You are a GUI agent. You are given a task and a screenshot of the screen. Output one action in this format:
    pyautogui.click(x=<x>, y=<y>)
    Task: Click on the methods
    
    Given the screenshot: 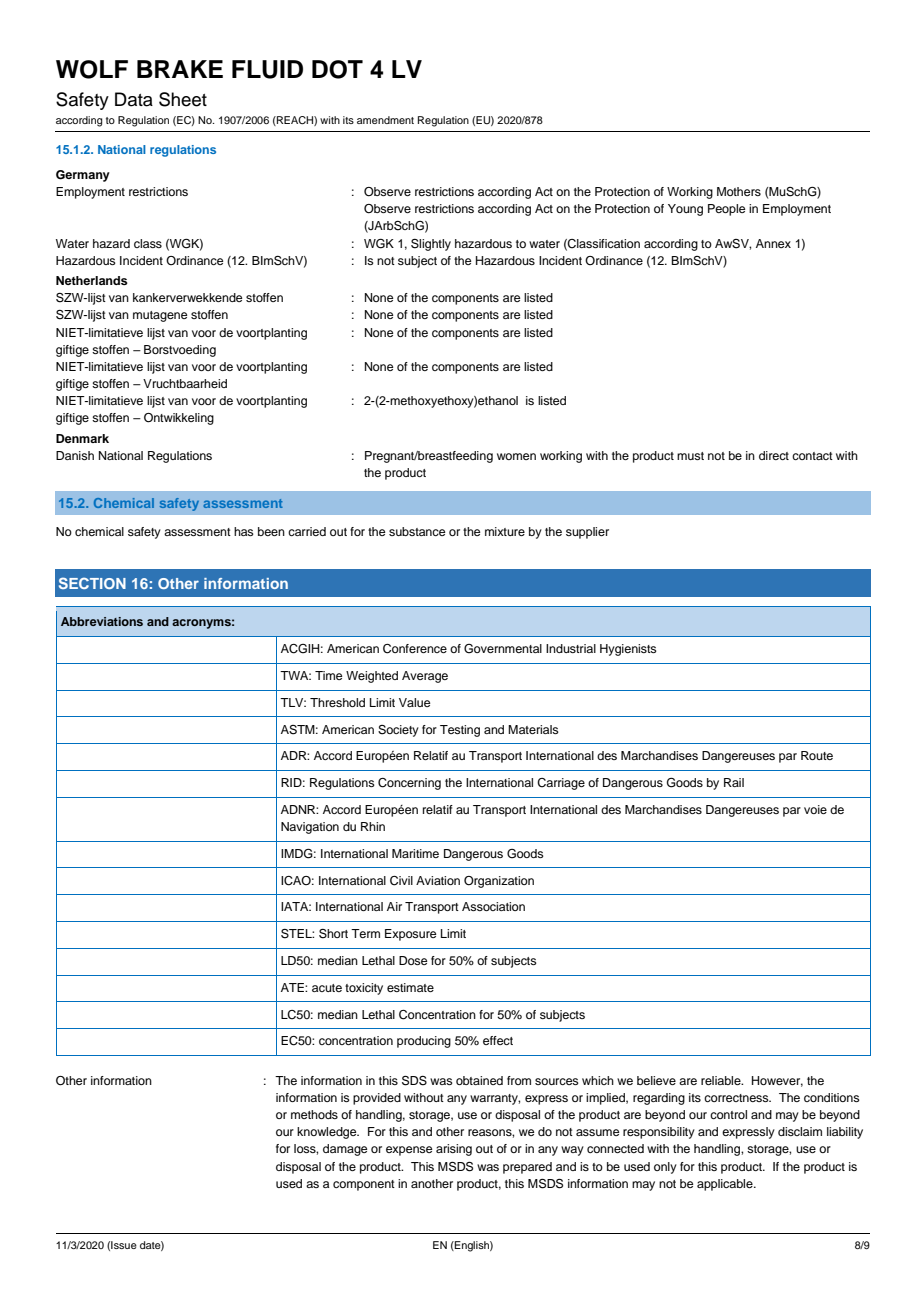 What is the action you would take?
    pyautogui.click(x=314, y=1114)
